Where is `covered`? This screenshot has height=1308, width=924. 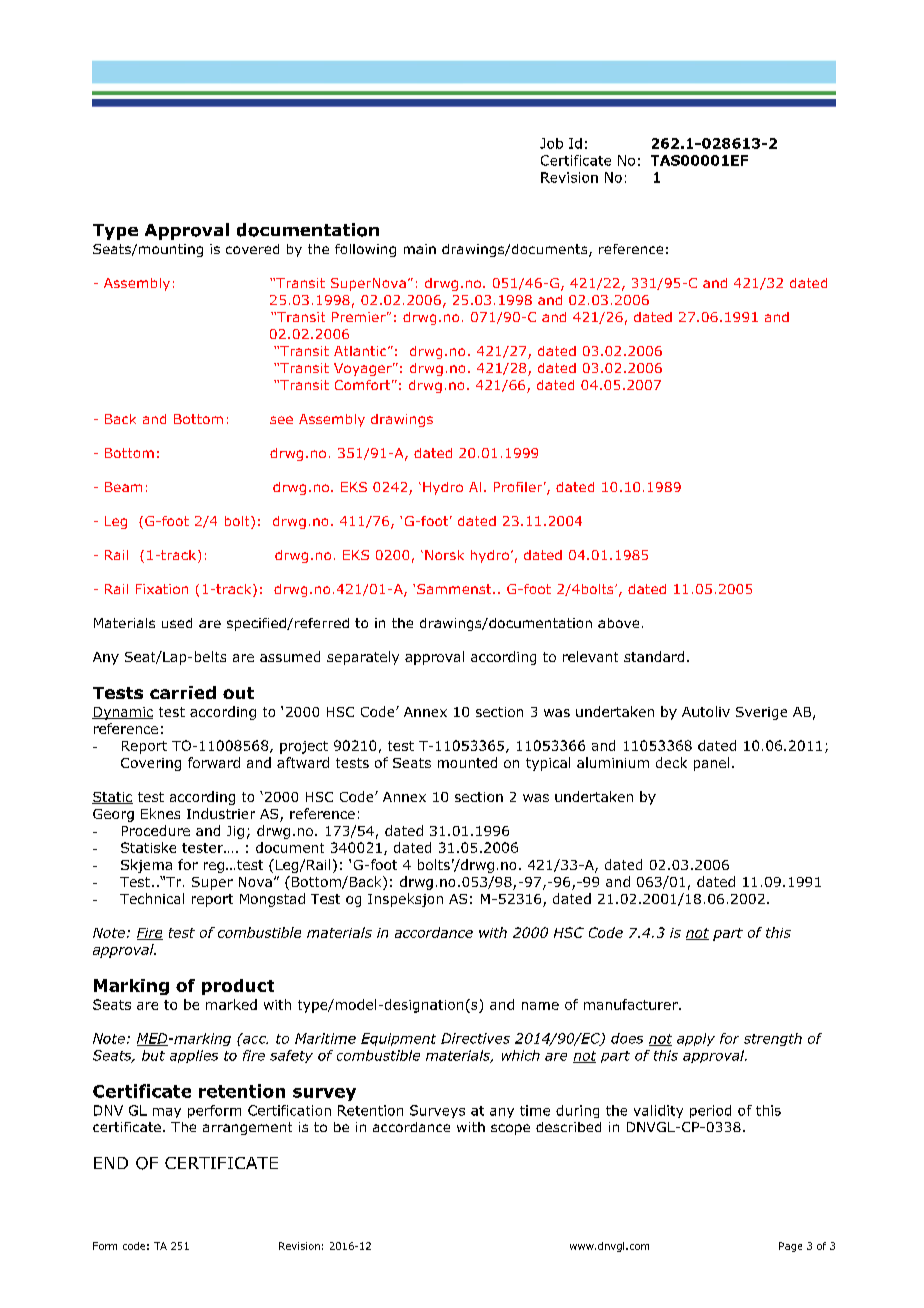 covered is located at coordinates (252, 249).
